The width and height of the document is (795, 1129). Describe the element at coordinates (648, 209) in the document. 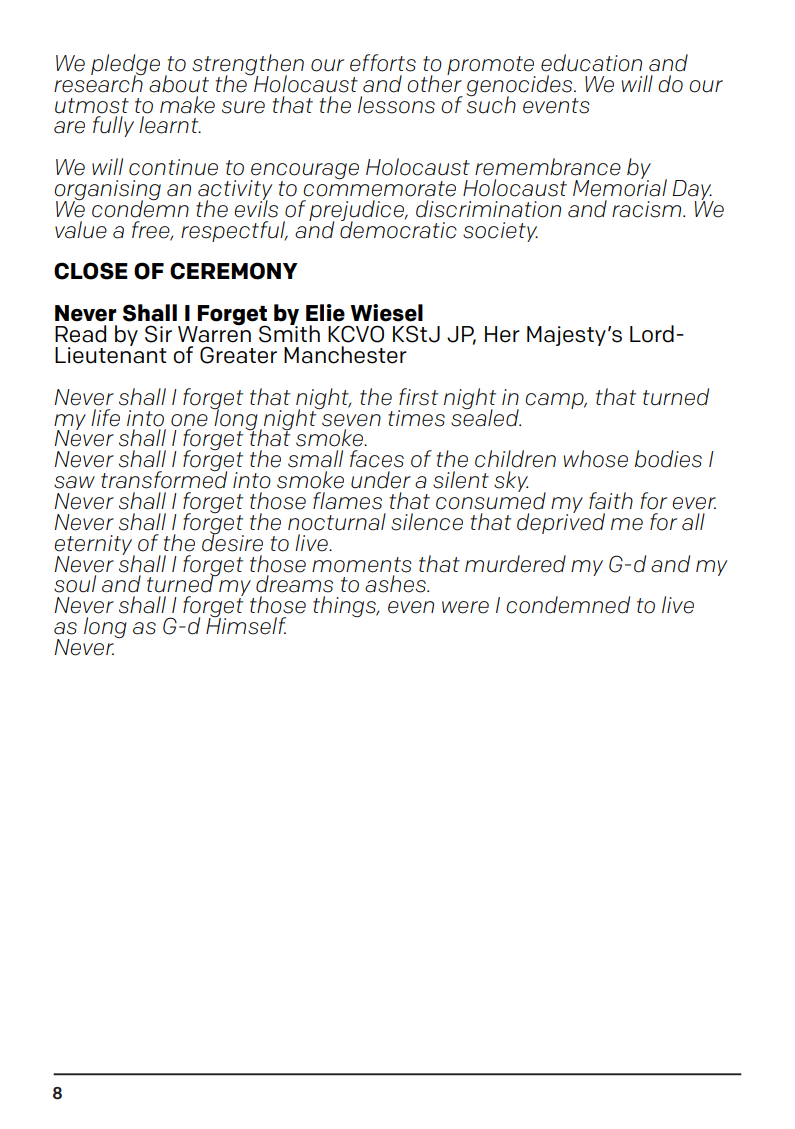

I see `racism` at that location.
